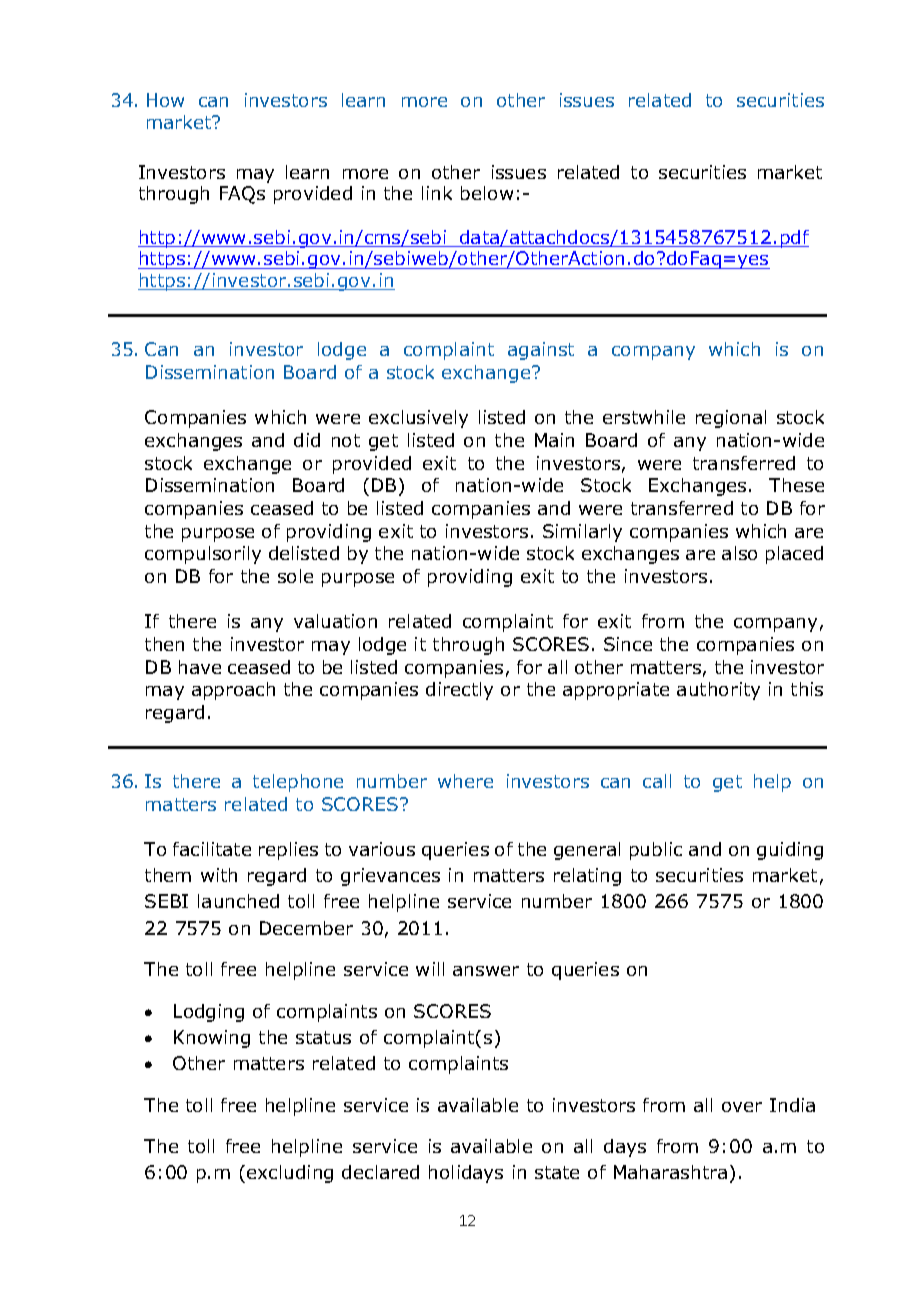 This image has height=1308, width=924. Describe the element at coordinates (165, 100) in the image. I see `How` at that location.
